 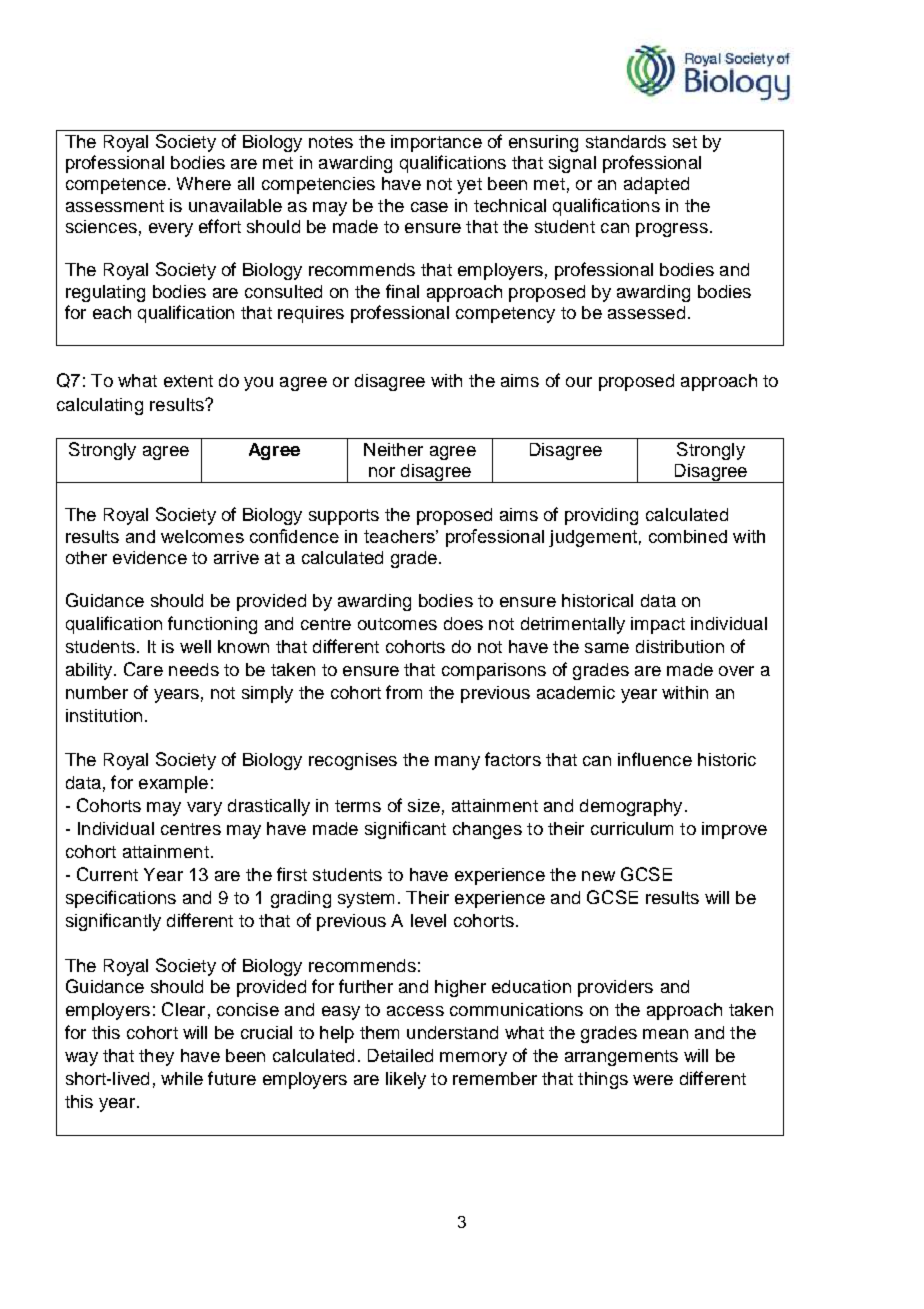 What do you see at coordinates (656, 185) in the screenshot?
I see `adapted` at bounding box center [656, 185].
